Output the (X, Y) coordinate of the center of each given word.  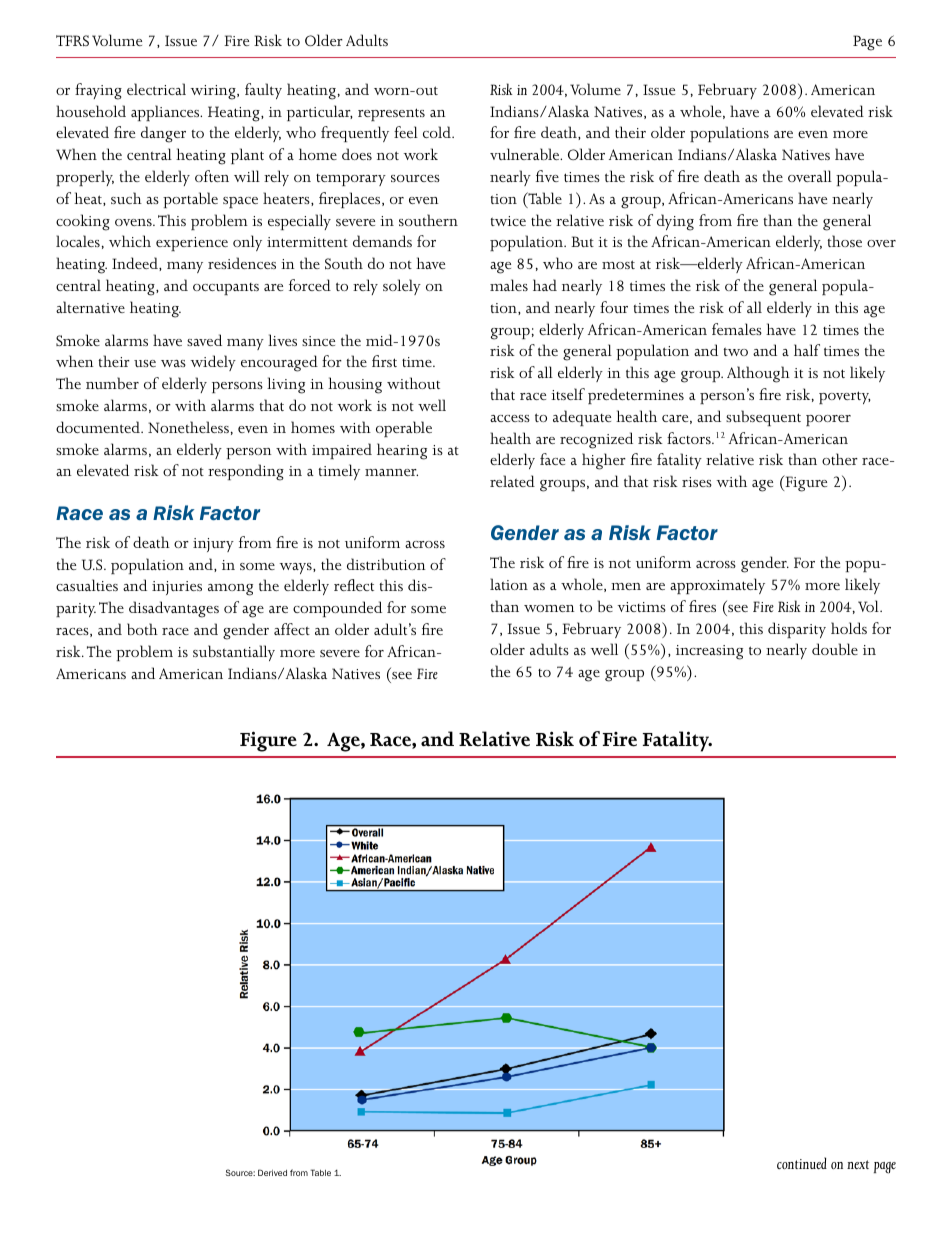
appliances (166, 113)
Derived (272, 1172)
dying (675, 222)
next (858, 1164)
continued (802, 1163)
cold (438, 132)
